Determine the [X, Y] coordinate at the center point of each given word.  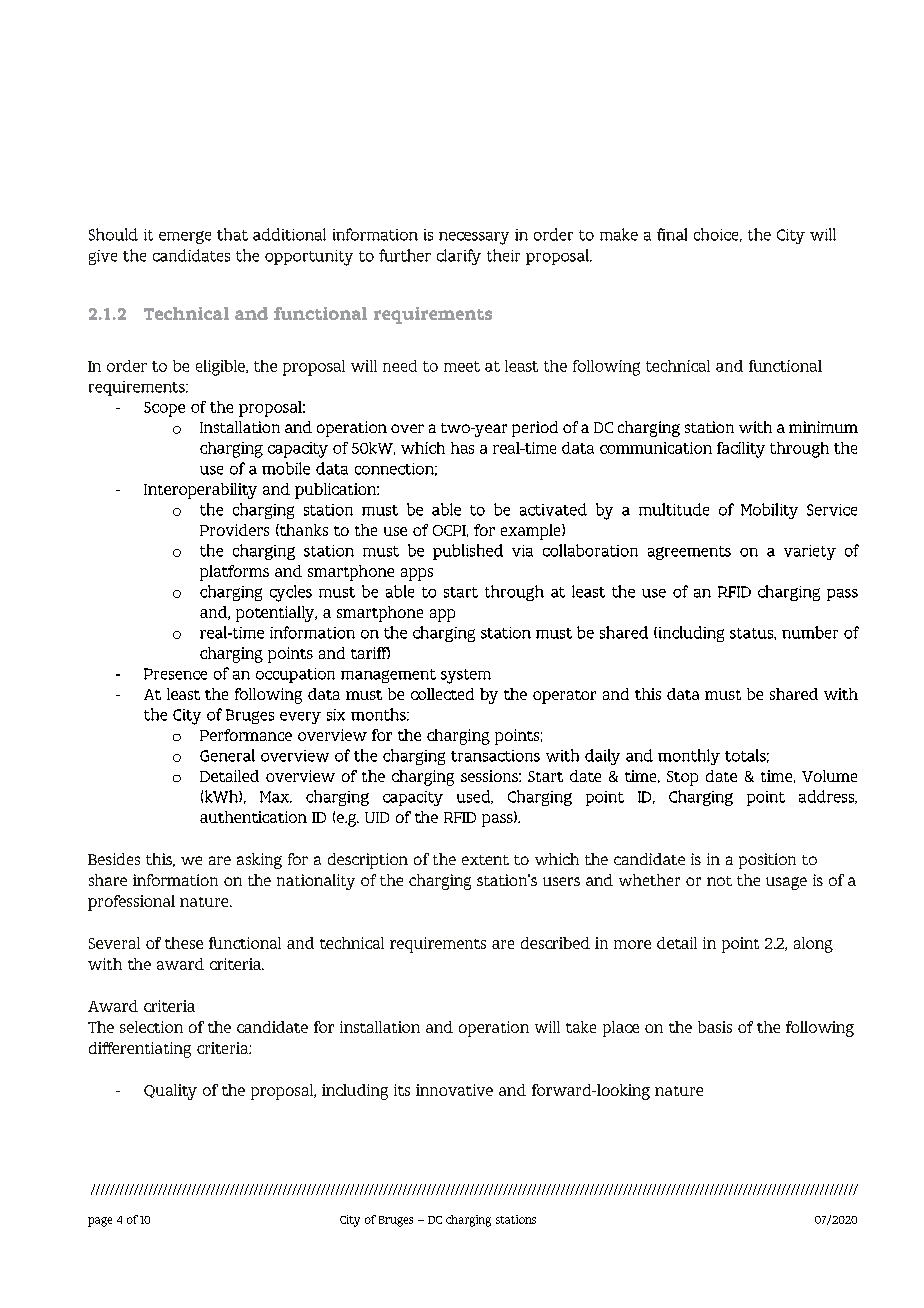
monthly [689, 757]
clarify [459, 257]
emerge [185, 237]
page [100, 1222]
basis [715, 1027]
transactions [495, 756]
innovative [454, 1090]
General [227, 755]
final [672, 234]
